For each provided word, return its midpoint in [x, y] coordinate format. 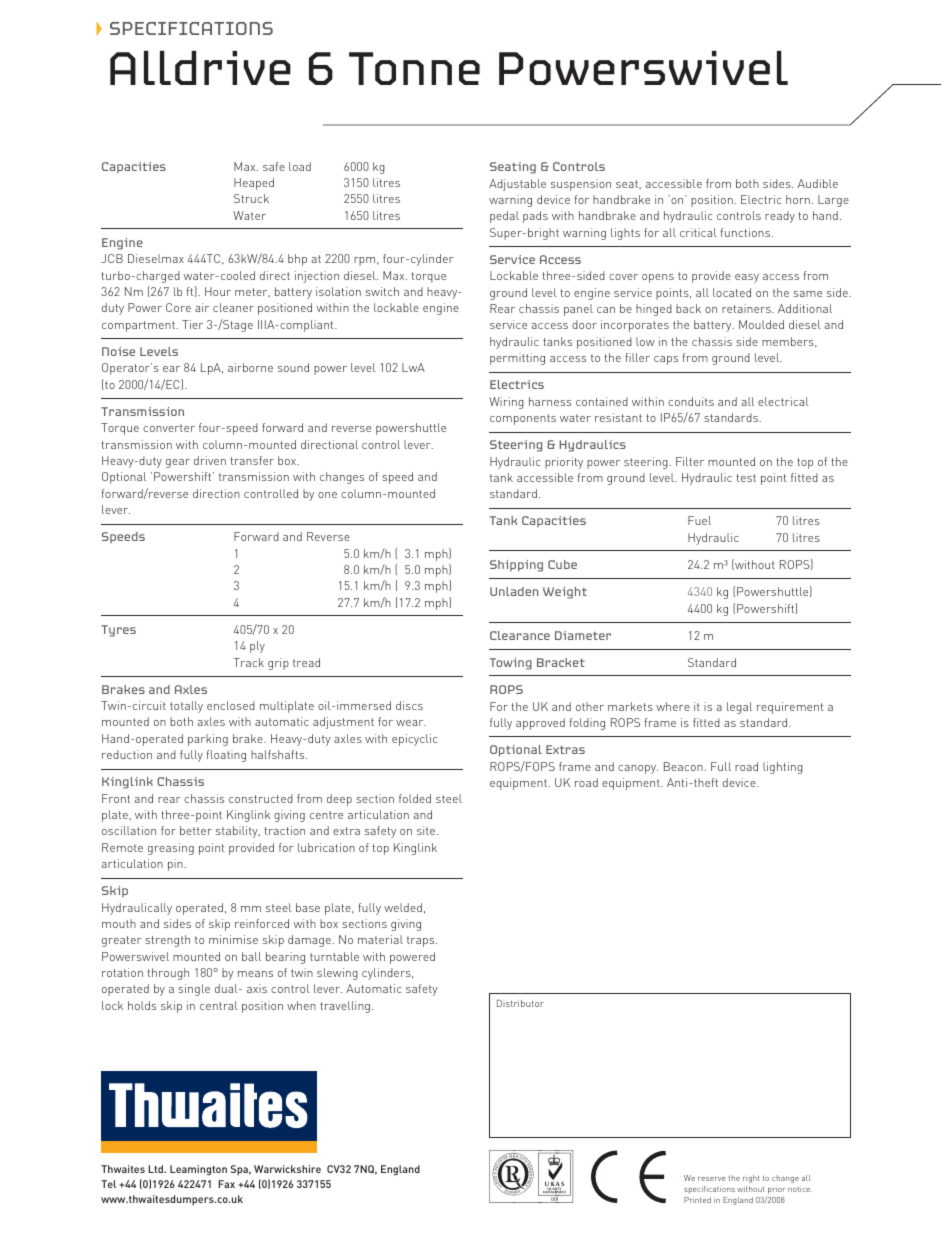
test [746, 478]
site [427, 830]
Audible [818, 183]
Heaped [254, 184]
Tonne [414, 68]
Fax [226, 1184]
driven [210, 460]
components [523, 419]
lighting [783, 768]
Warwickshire [287, 1169]
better [196, 830]
